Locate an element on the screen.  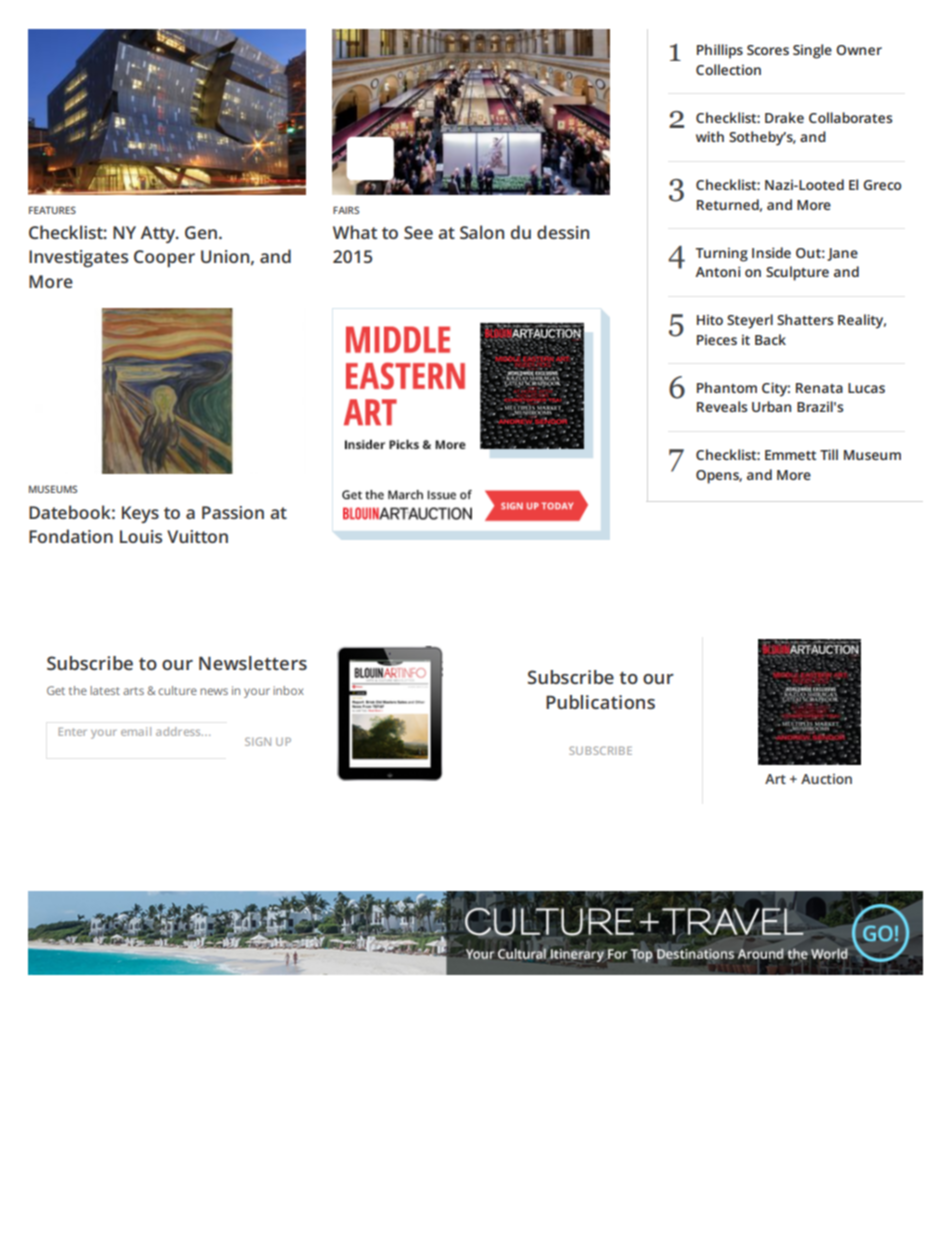
Urban is located at coordinates (771, 406).
